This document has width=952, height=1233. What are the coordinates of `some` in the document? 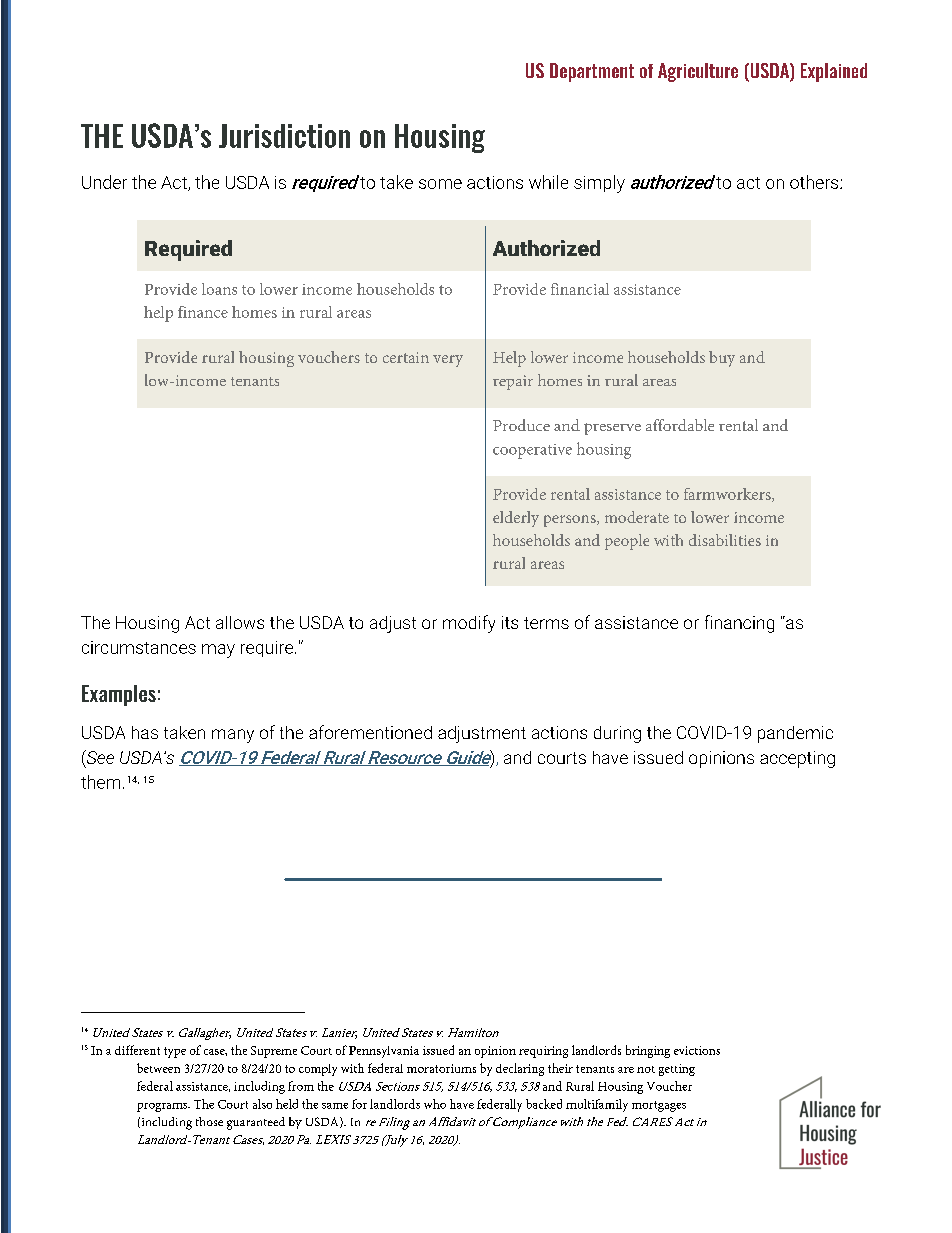 It's located at (440, 184).
